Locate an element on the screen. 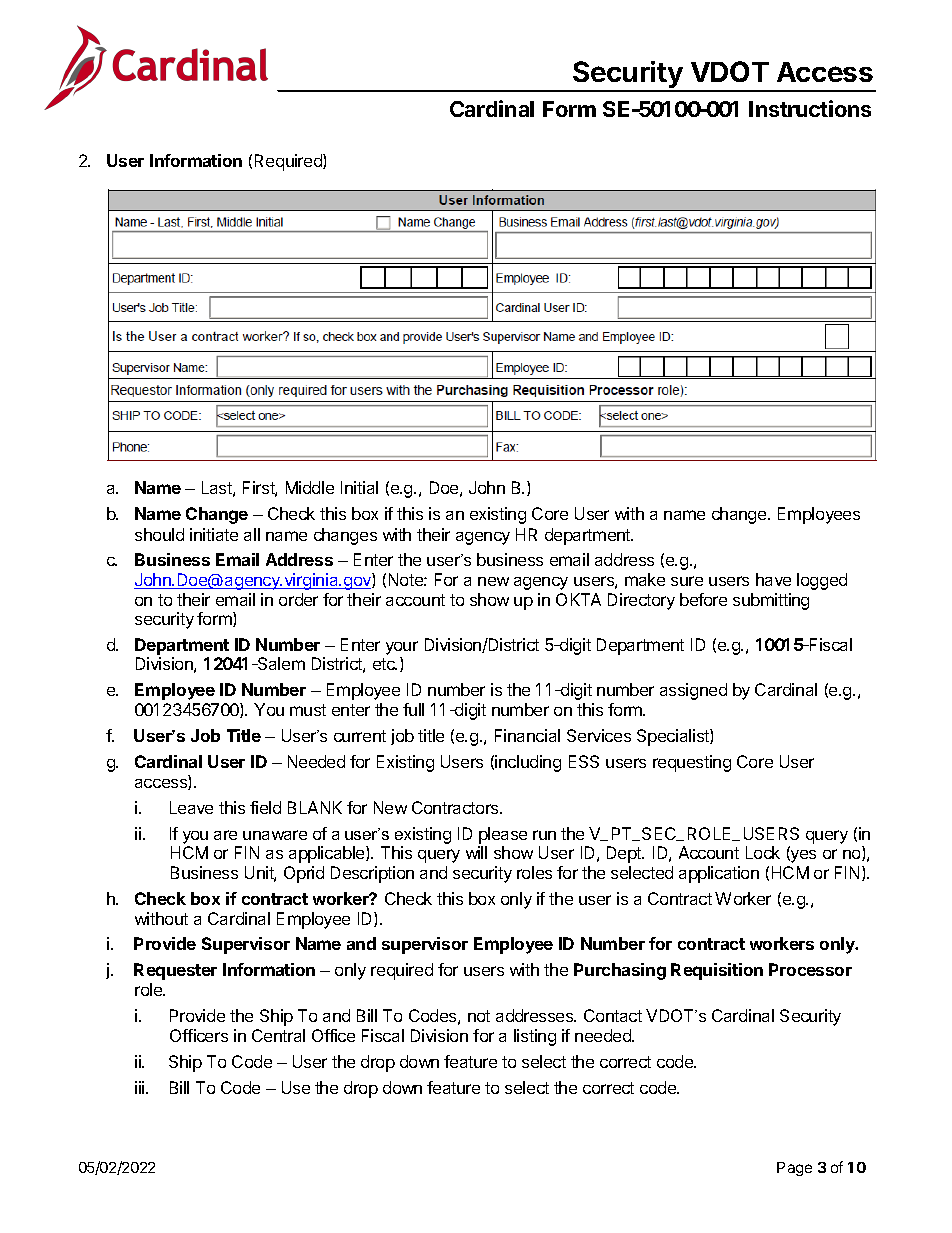 The height and width of the screenshot is (1233, 952). Page is located at coordinates (794, 1169).
